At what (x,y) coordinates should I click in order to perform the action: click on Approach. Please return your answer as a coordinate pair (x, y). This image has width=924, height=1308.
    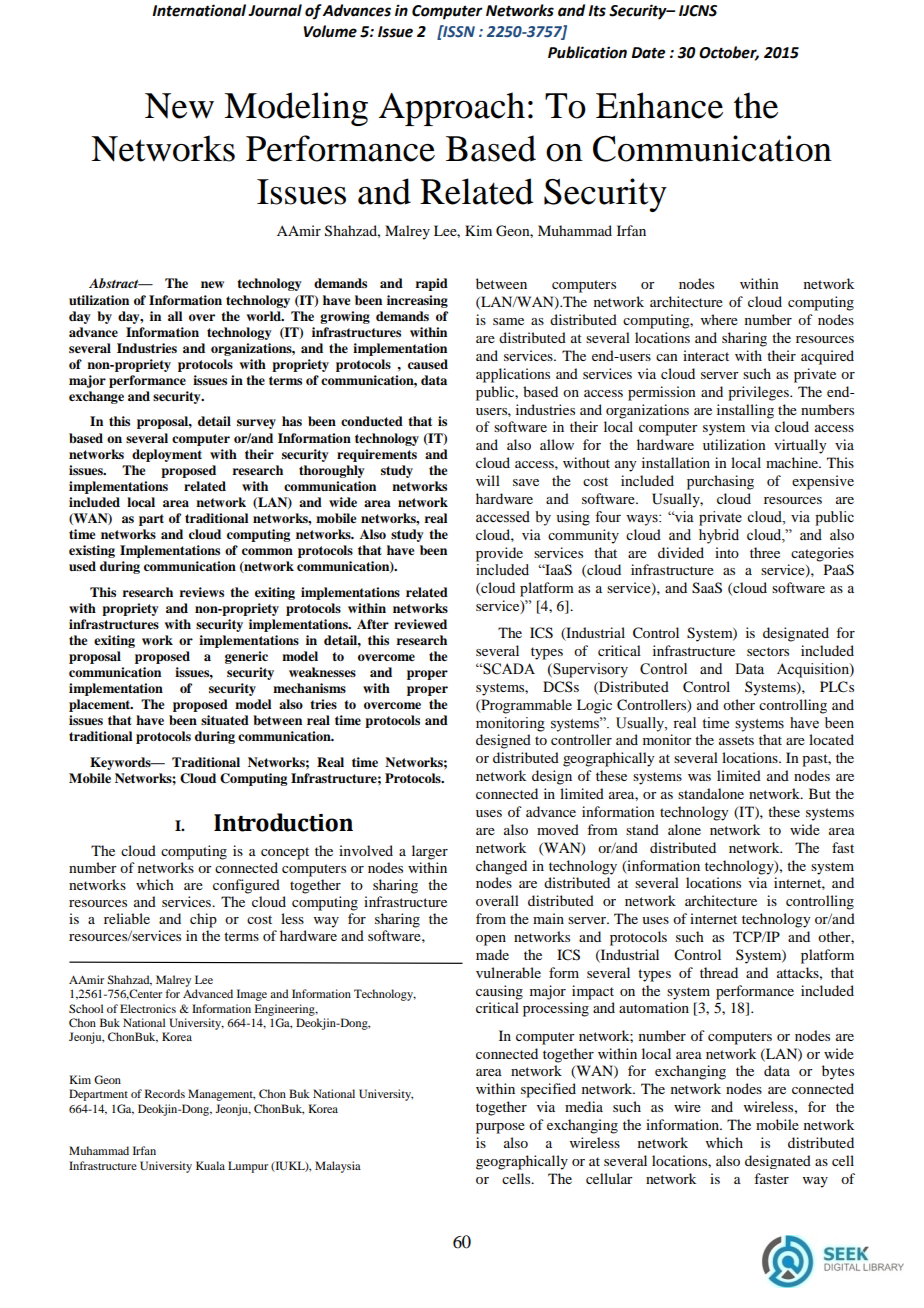
    Looking at the image, I should click on (452, 109).
